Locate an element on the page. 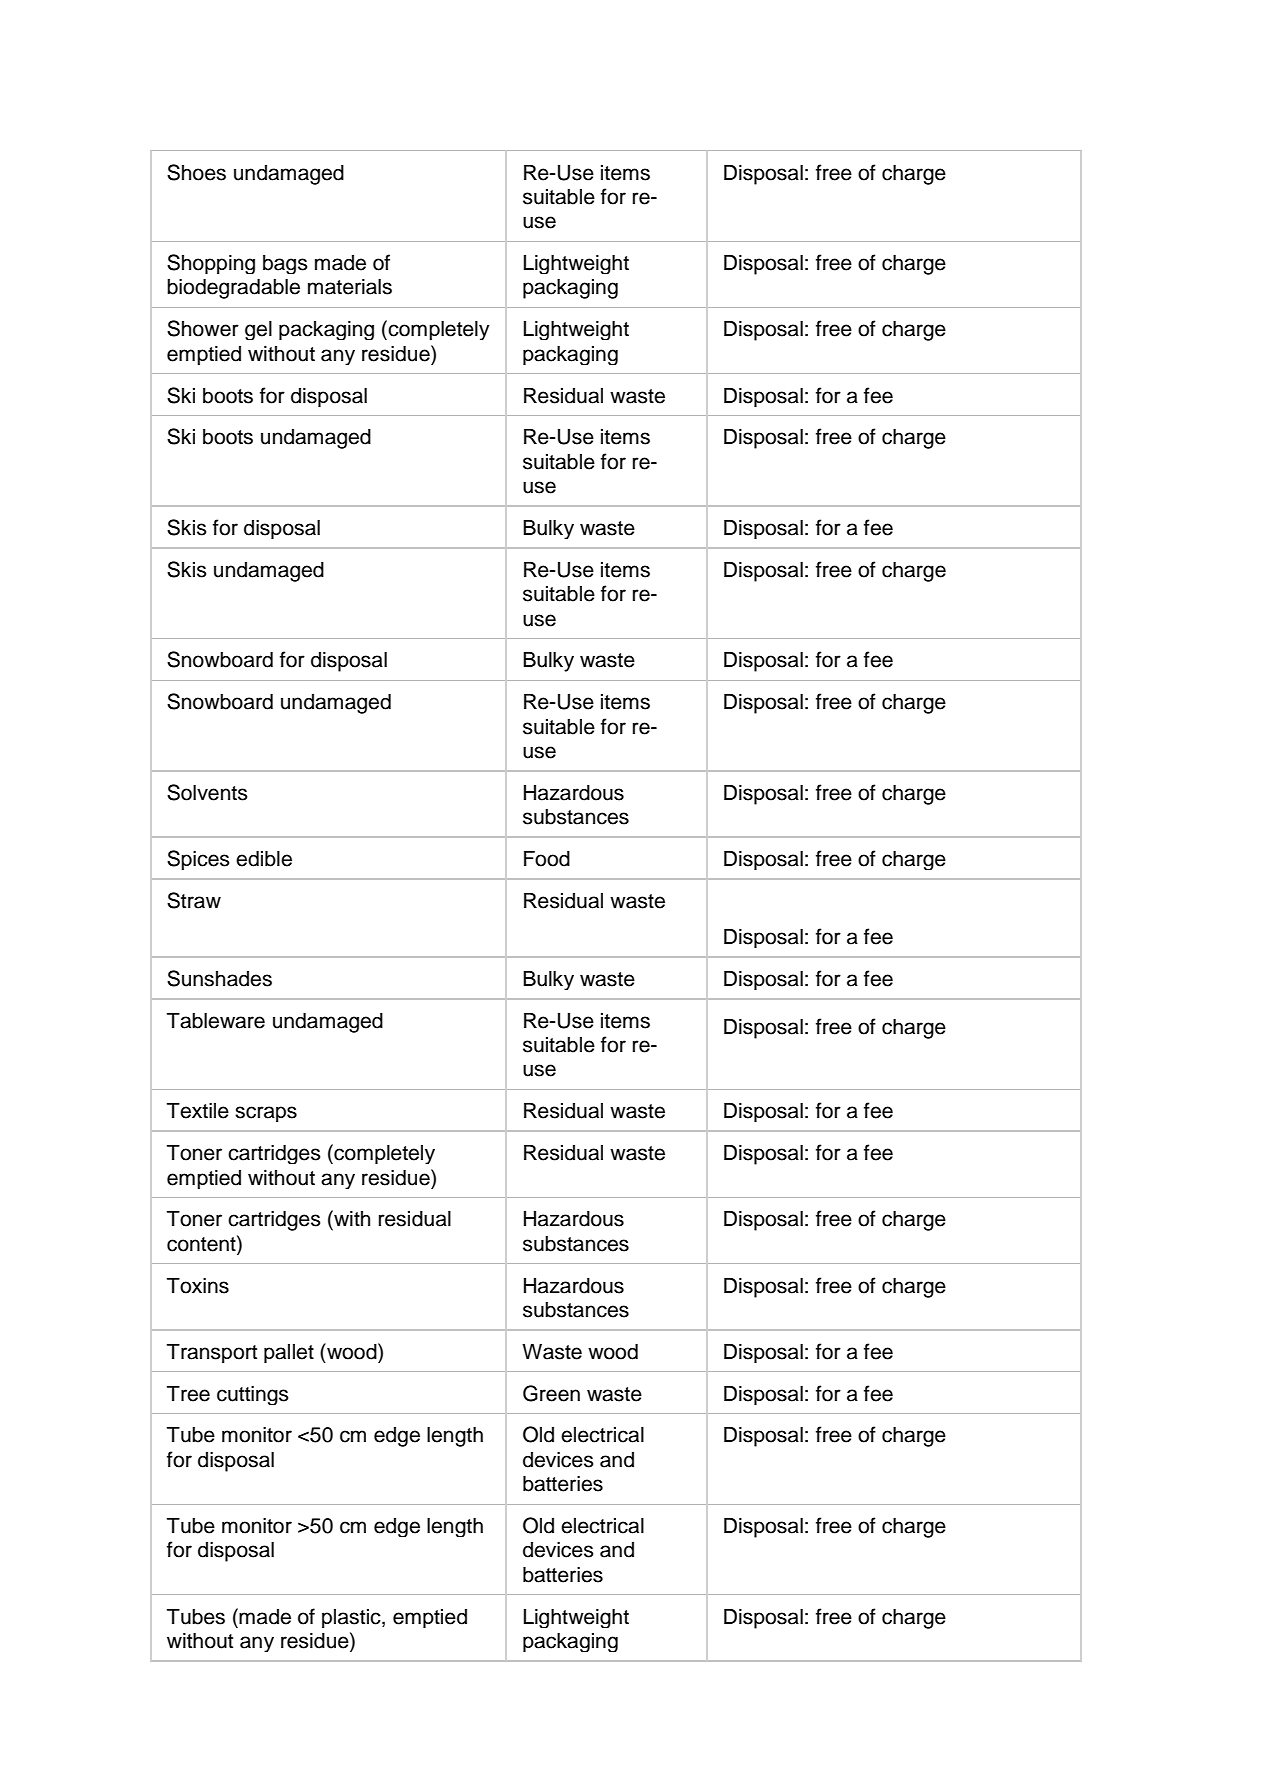 This page has height=1784, width=1262. Shopping is located at coordinates (211, 264).
